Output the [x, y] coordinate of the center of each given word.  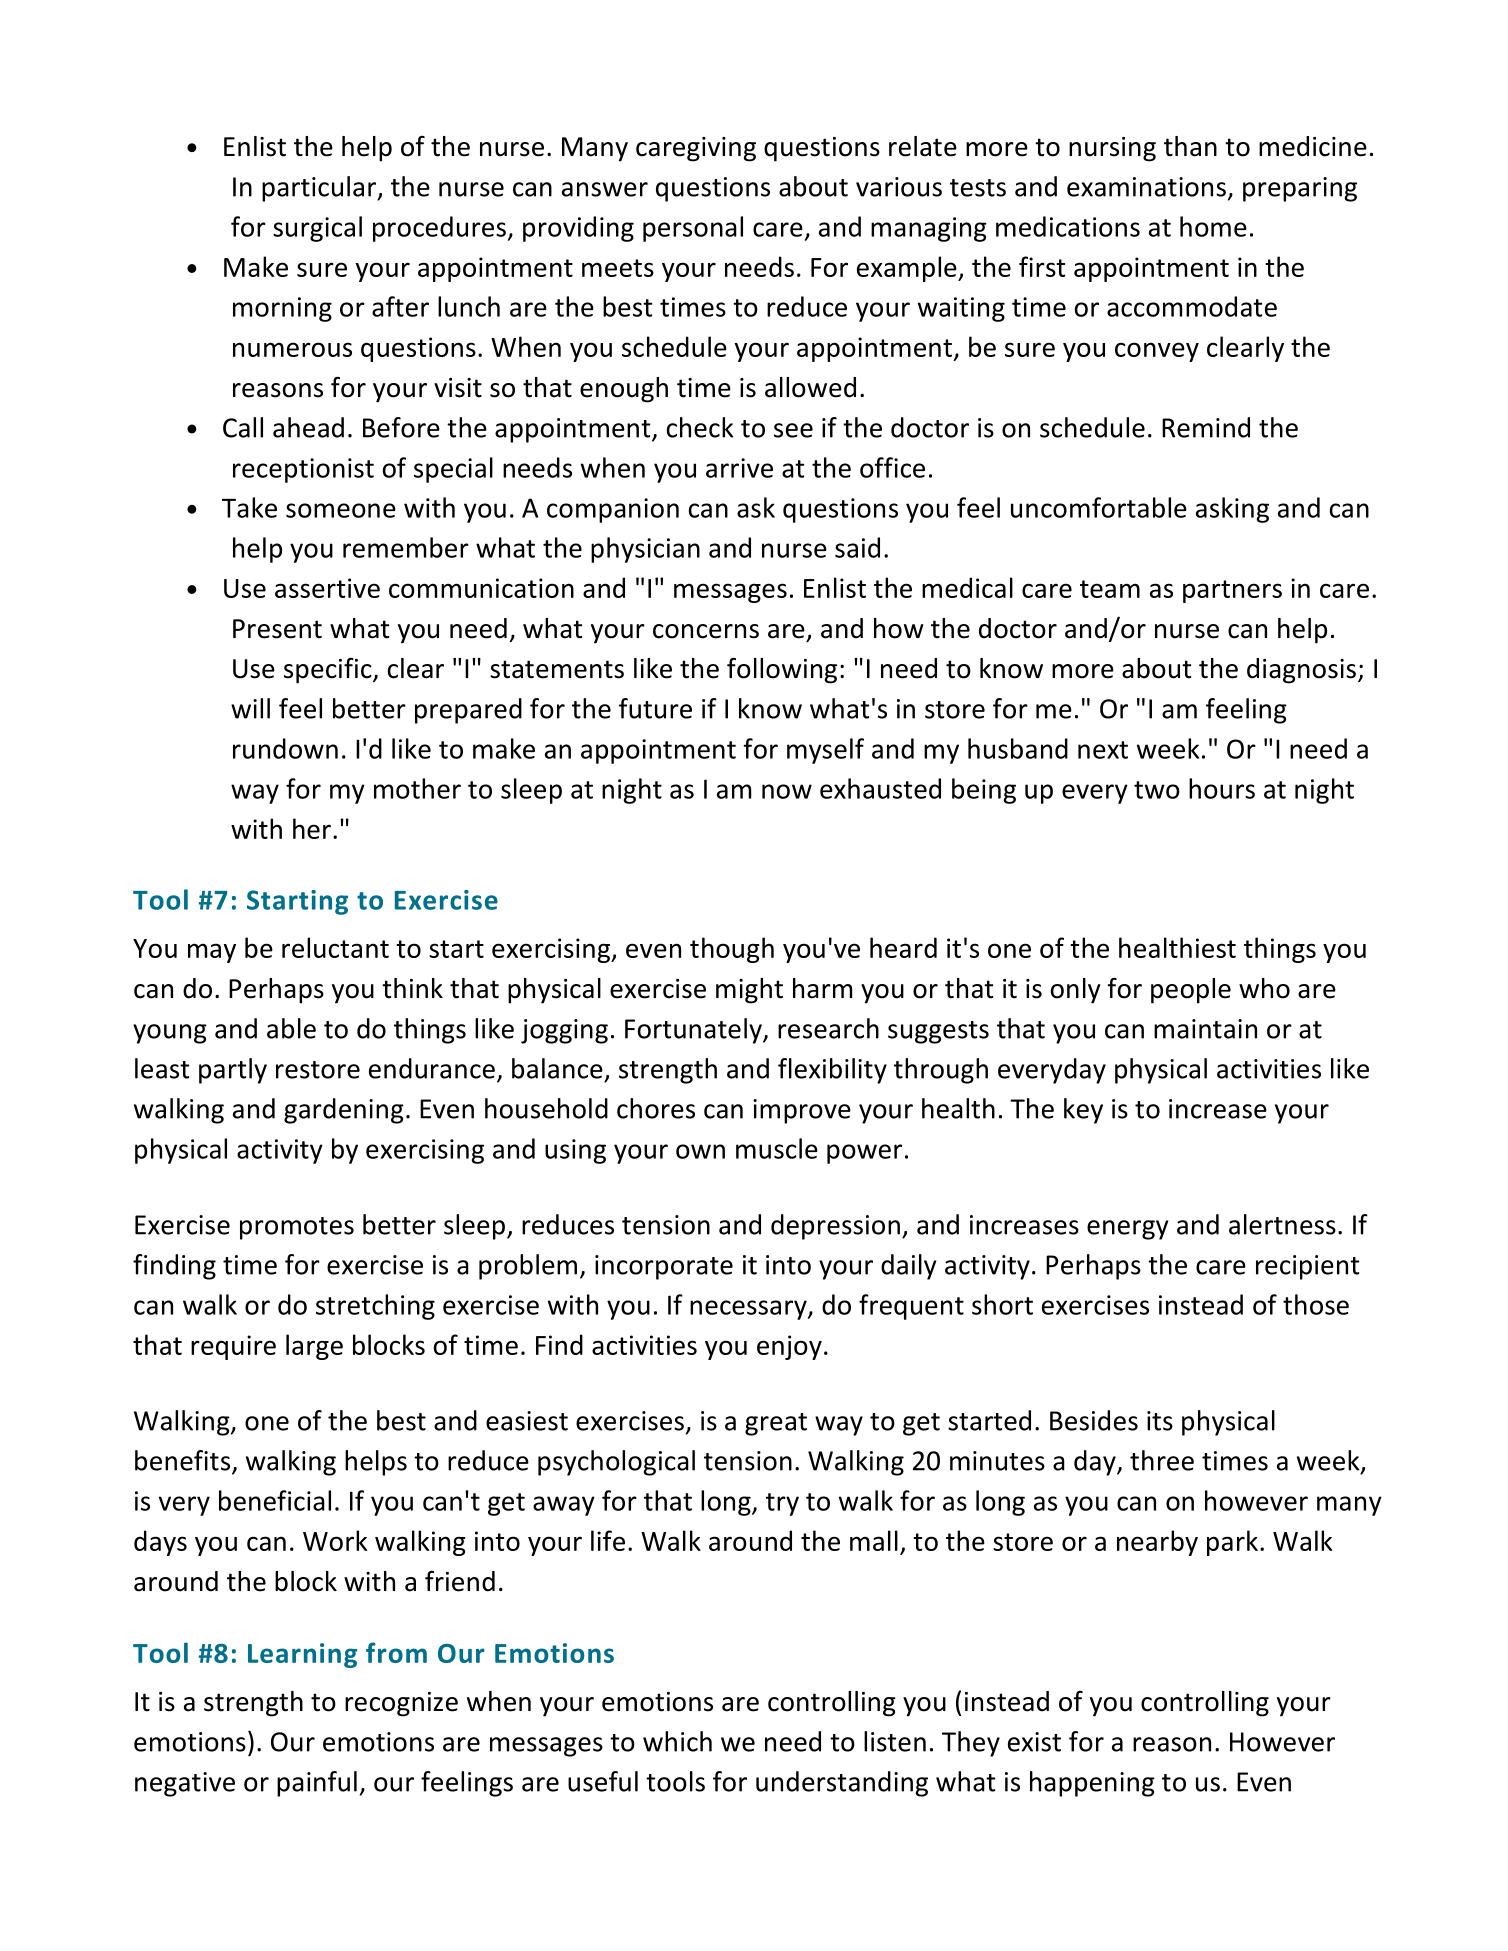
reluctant [335, 947]
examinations [1146, 187]
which [677, 1741]
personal [693, 229]
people [1191, 991]
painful [317, 1784]
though [732, 950]
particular [320, 189]
